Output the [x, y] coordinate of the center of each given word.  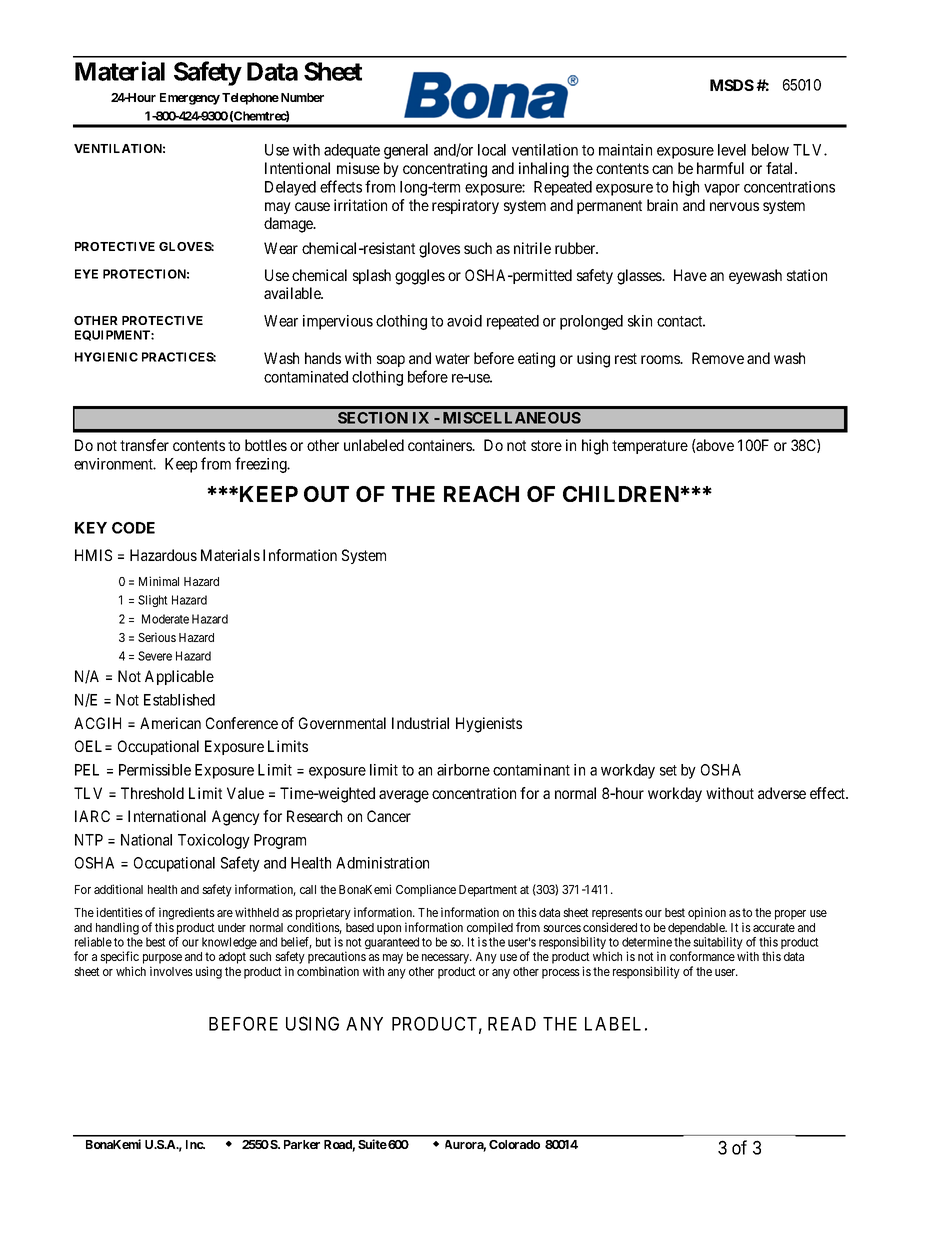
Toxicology [214, 841]
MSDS [732, 85]
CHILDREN [622, 494]
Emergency [190, 99]
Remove [718, 358]
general [406, 151]
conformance [702, 956]
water [452, 358]
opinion [707, 913]
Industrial [420, 723]
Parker [302, 1144]
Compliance [426, 890]
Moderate [165, 619]
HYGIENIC [106, 357]
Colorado [514, 1144]
